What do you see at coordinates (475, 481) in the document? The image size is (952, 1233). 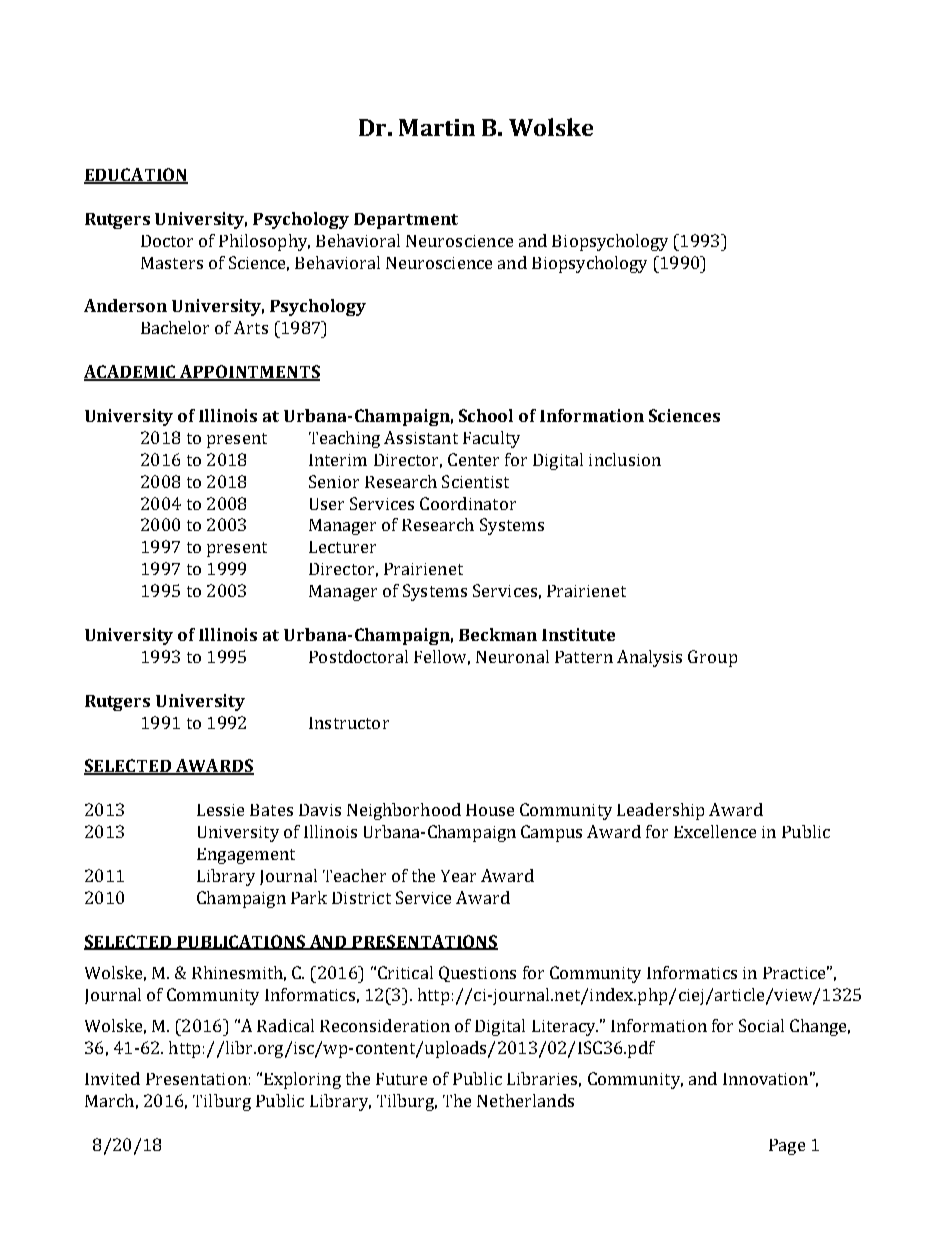 I see `Scientist` at bounding box center [475, 481].
